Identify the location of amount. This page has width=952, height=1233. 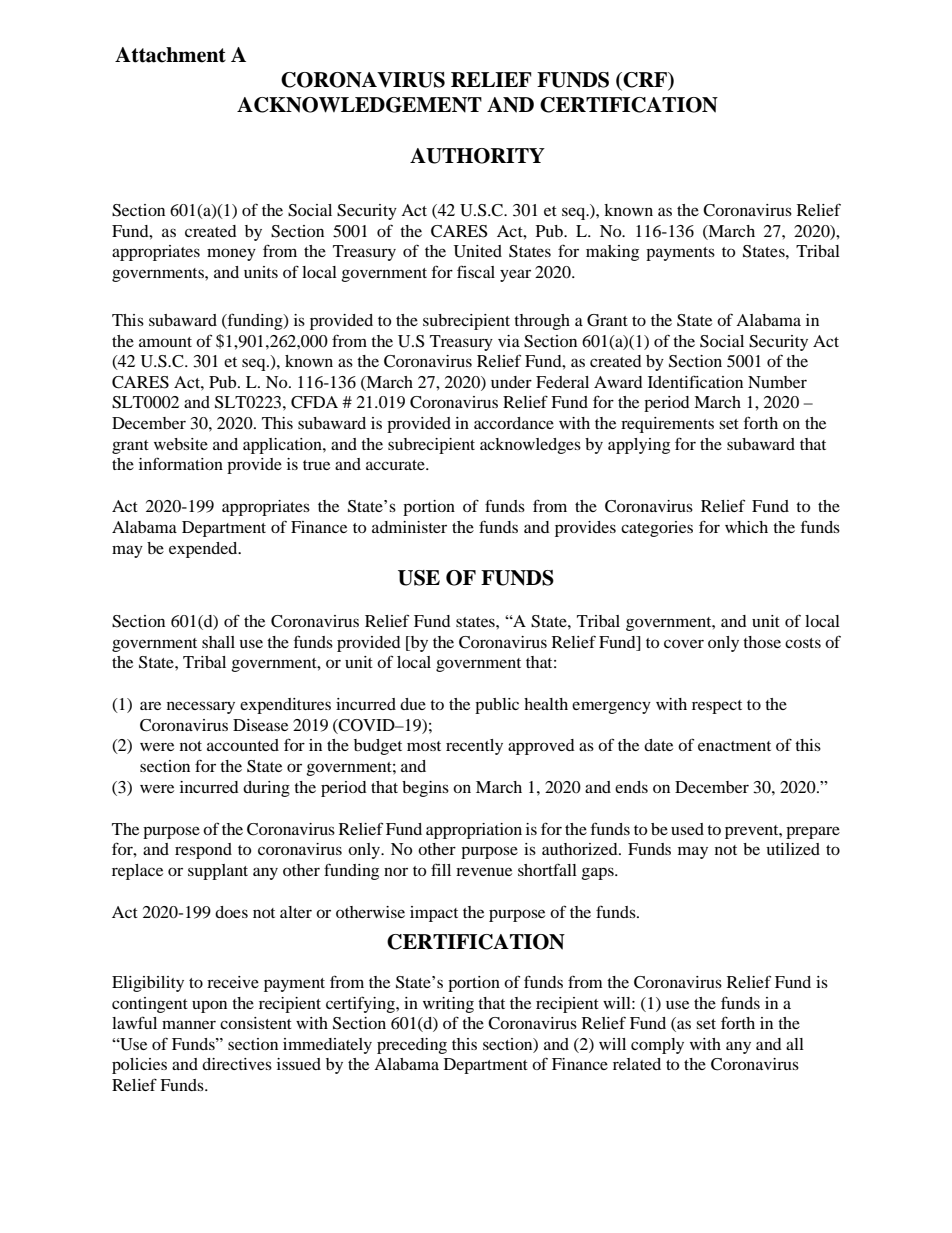
(165, 342).
